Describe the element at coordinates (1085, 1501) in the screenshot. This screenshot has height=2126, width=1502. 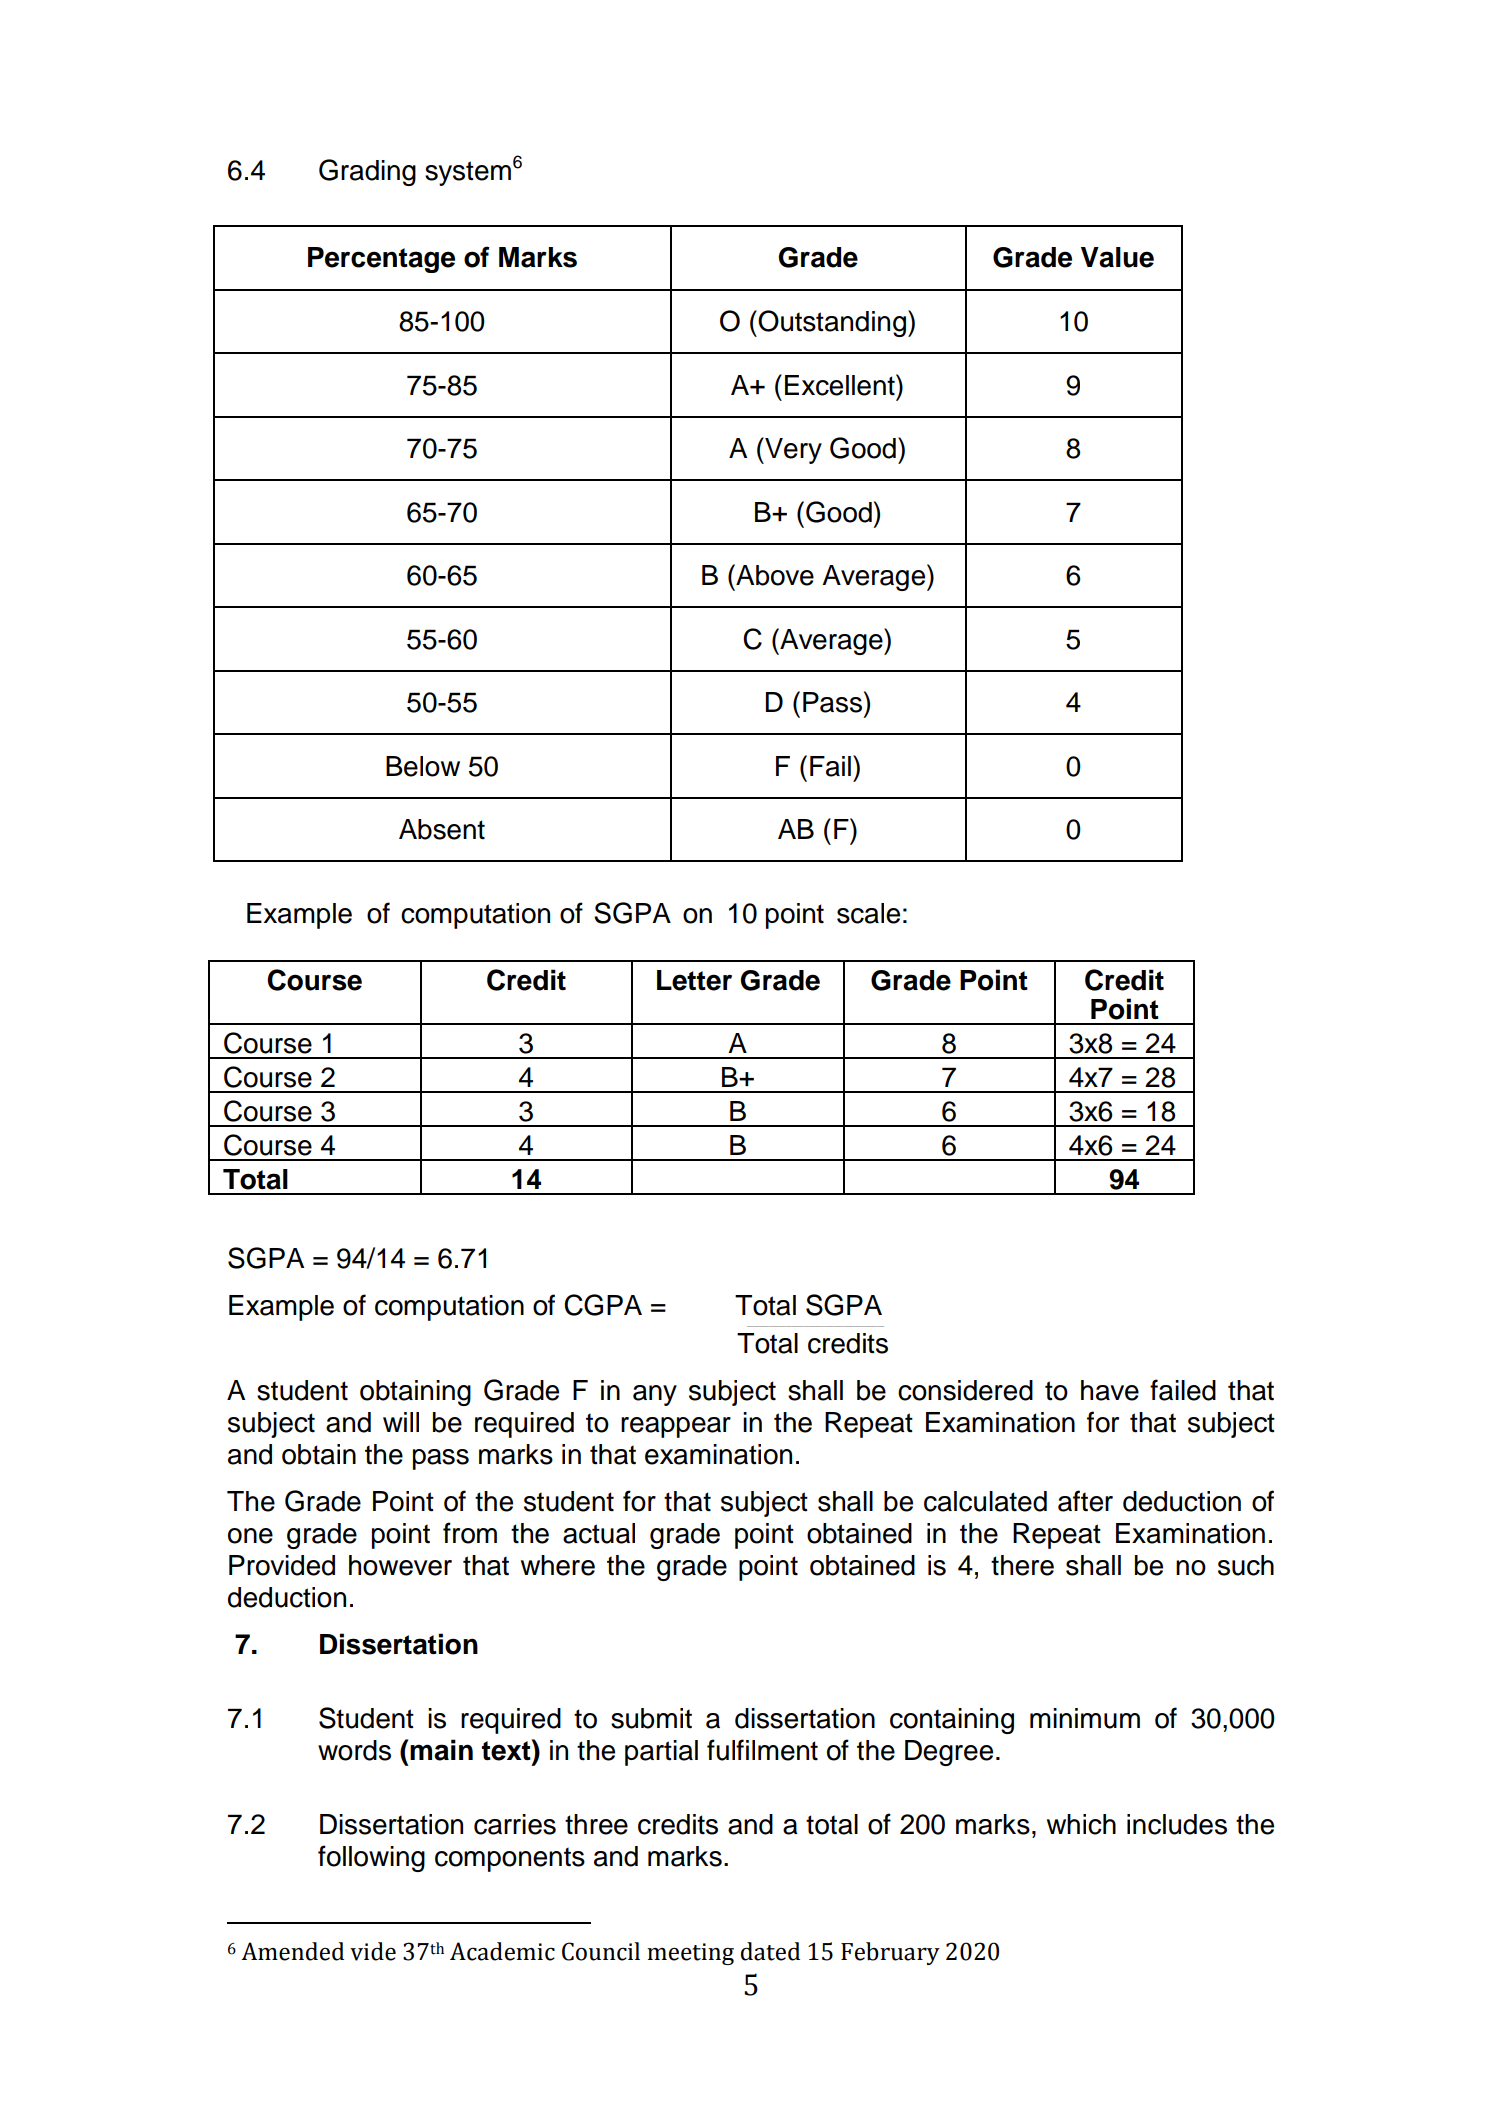
I see `after` at that location.
